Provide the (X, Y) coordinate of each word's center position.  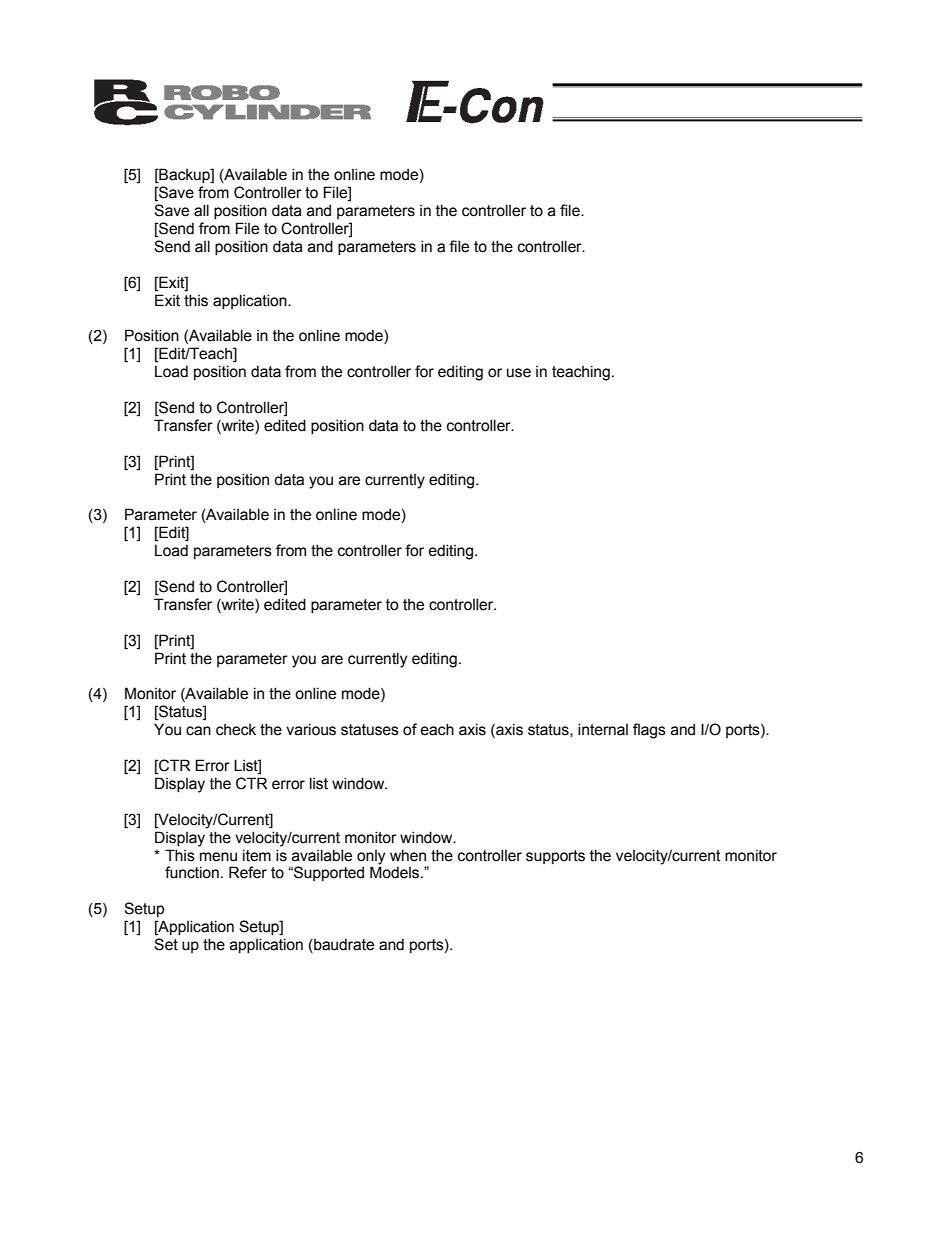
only (371, 857)
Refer (248, 872)
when (408, 855)
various (311, 729)
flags (649, 731)
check (236, 730)
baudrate (343, 945)
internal (603, 729)
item (257, 855)
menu (218, 857)
